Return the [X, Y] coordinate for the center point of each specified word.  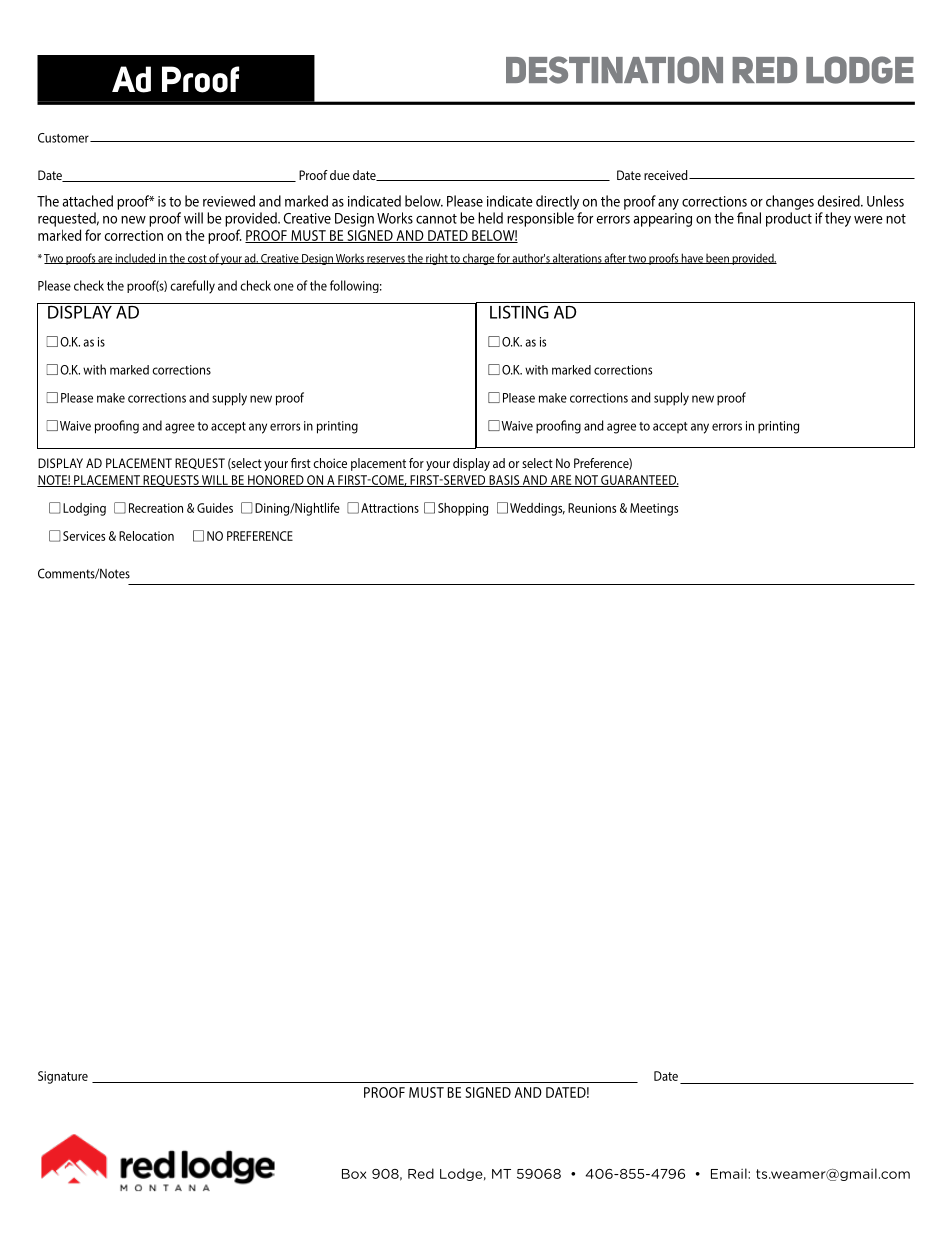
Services [84, 536]
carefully [192, 287]
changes [790, 202]
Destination [614, 70]
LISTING [519, 312]
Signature [63, 1077]
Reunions [592, 508]
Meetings [654, 509]
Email [730, 1173]
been [717, 259]
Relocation [146, 536]
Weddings [537, 509]
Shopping [463, 509]
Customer [64, 138]
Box [354, 1174]
